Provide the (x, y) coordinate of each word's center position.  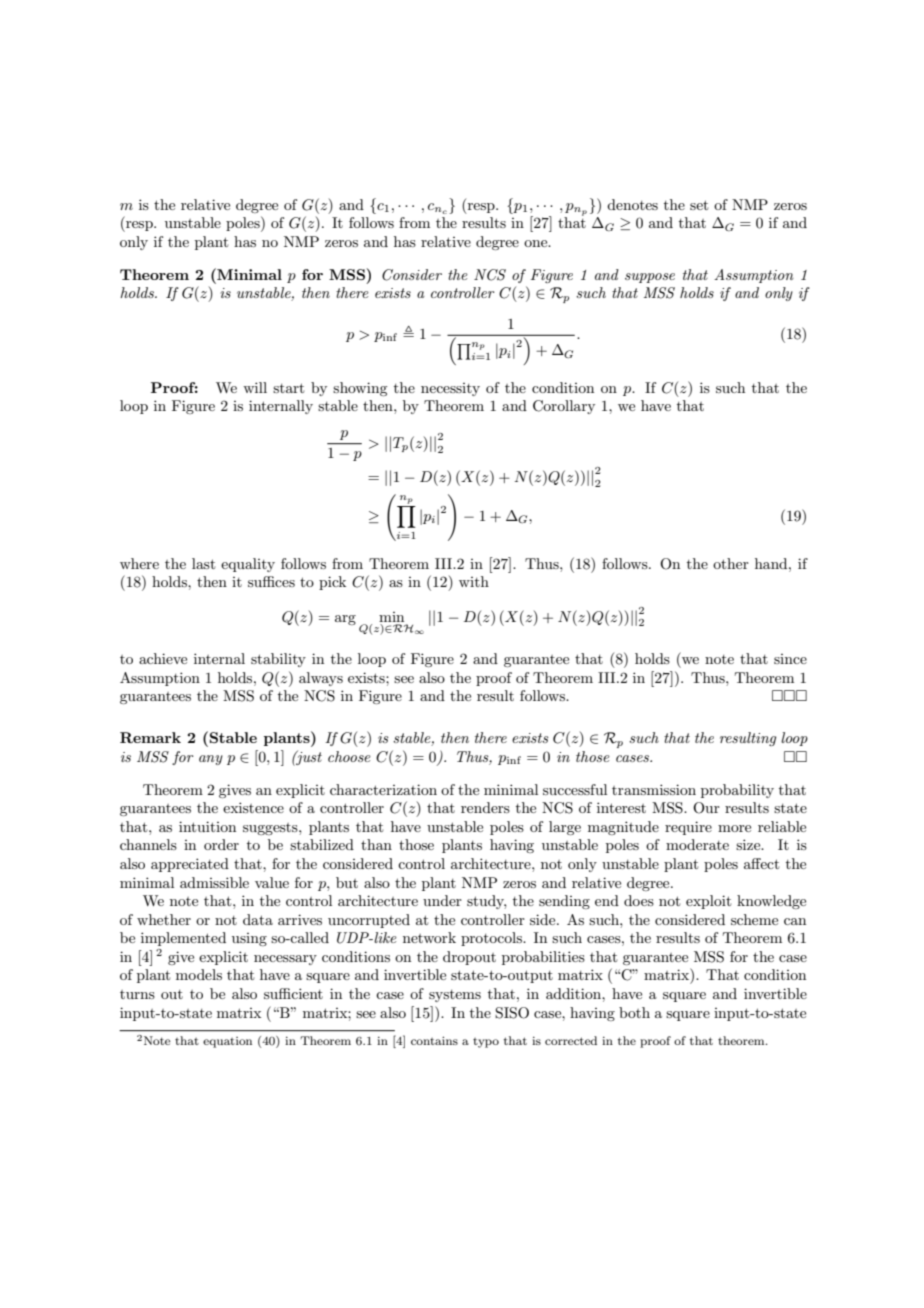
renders (485, 807)
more (734, 828)
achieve (163, 658)
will (255, 387)
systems (455, 996)
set (699, 205)
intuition (207, 826)
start (288, 388)
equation (227, 1042)
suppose (650, 278)
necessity (450, 389)
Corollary (564, 407)
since (790, 659)
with (474, 581)
